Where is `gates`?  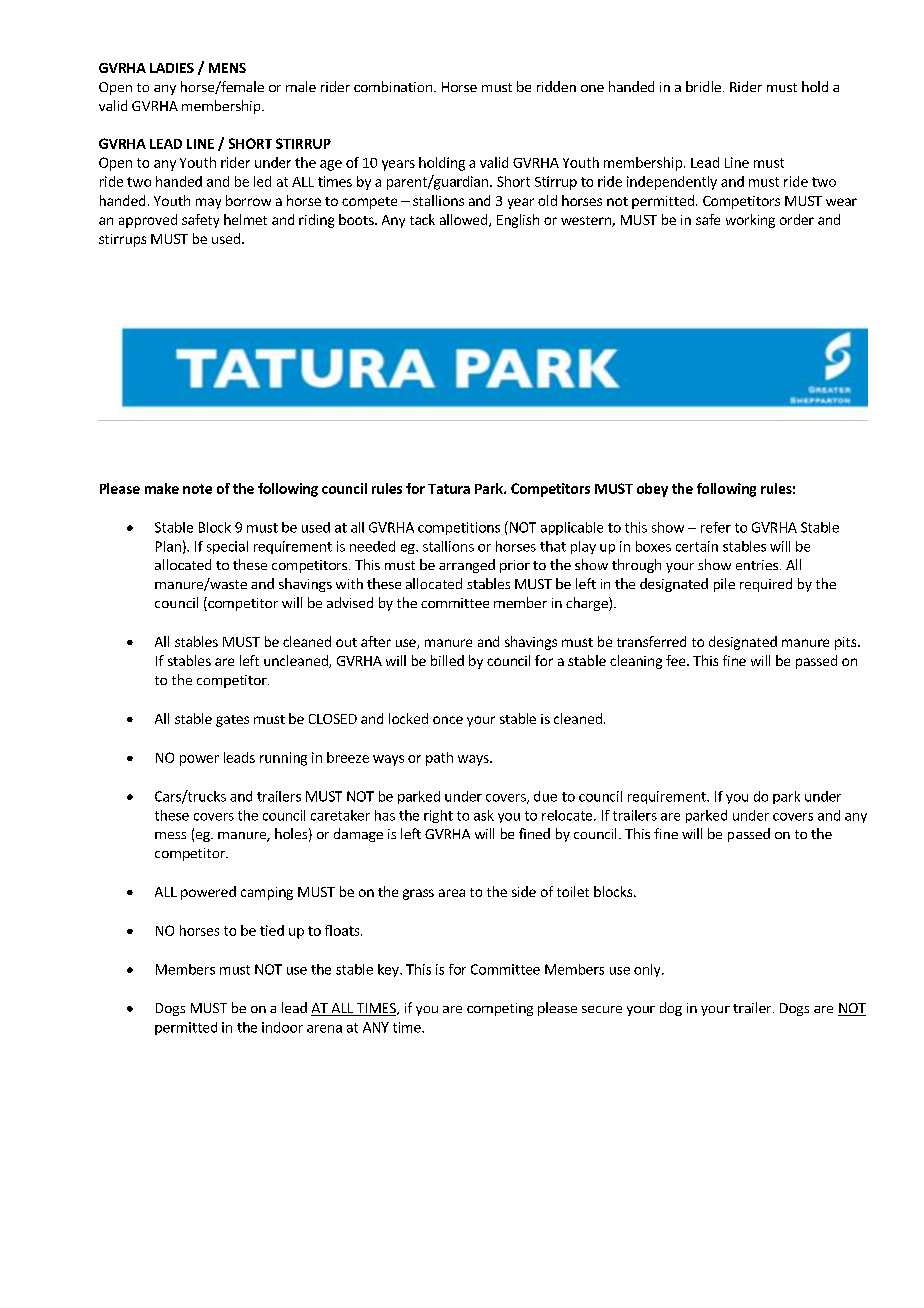
gates is located at coordinates (232, 721).
